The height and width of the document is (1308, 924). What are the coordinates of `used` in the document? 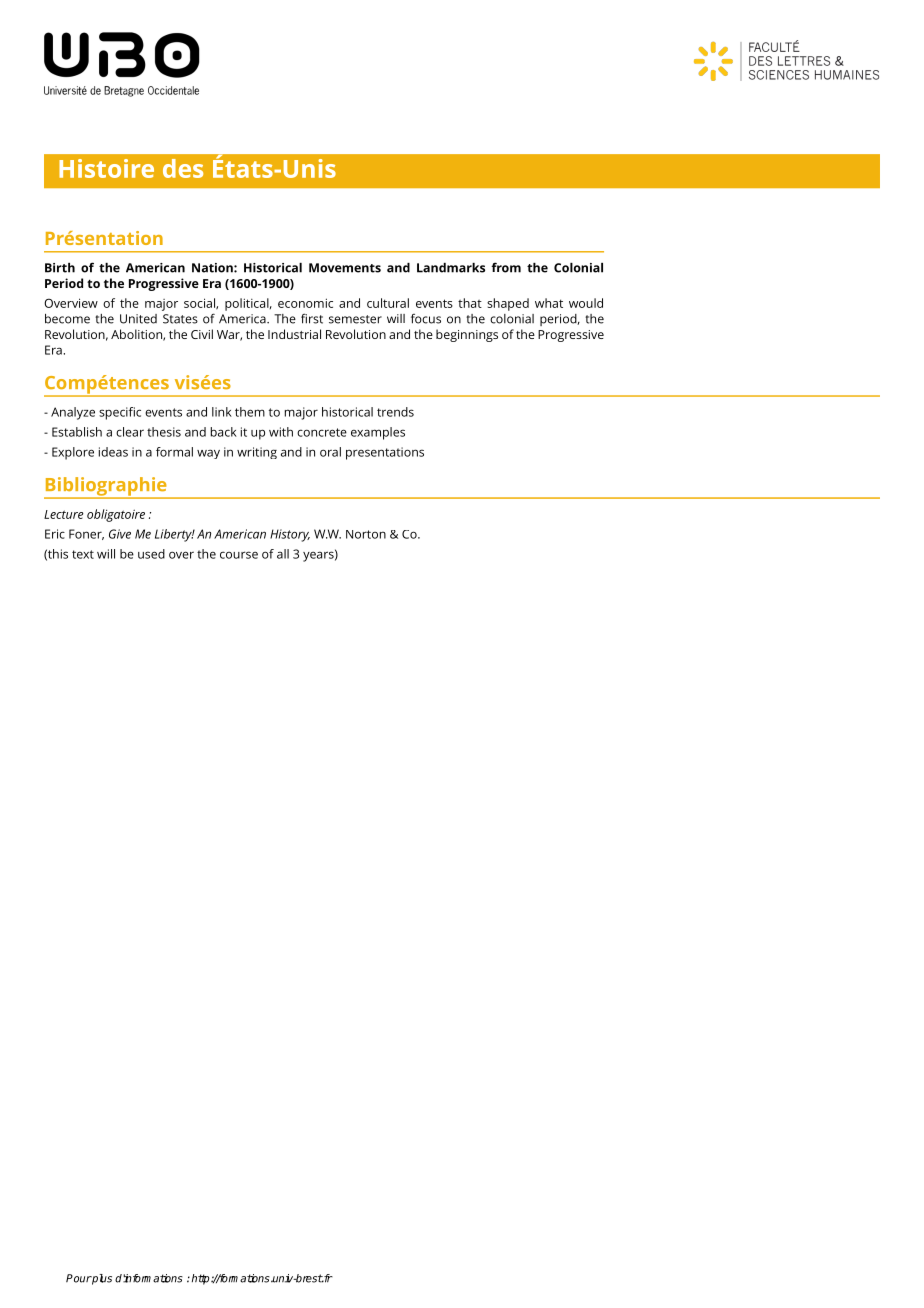 It's located at (151, 554).
